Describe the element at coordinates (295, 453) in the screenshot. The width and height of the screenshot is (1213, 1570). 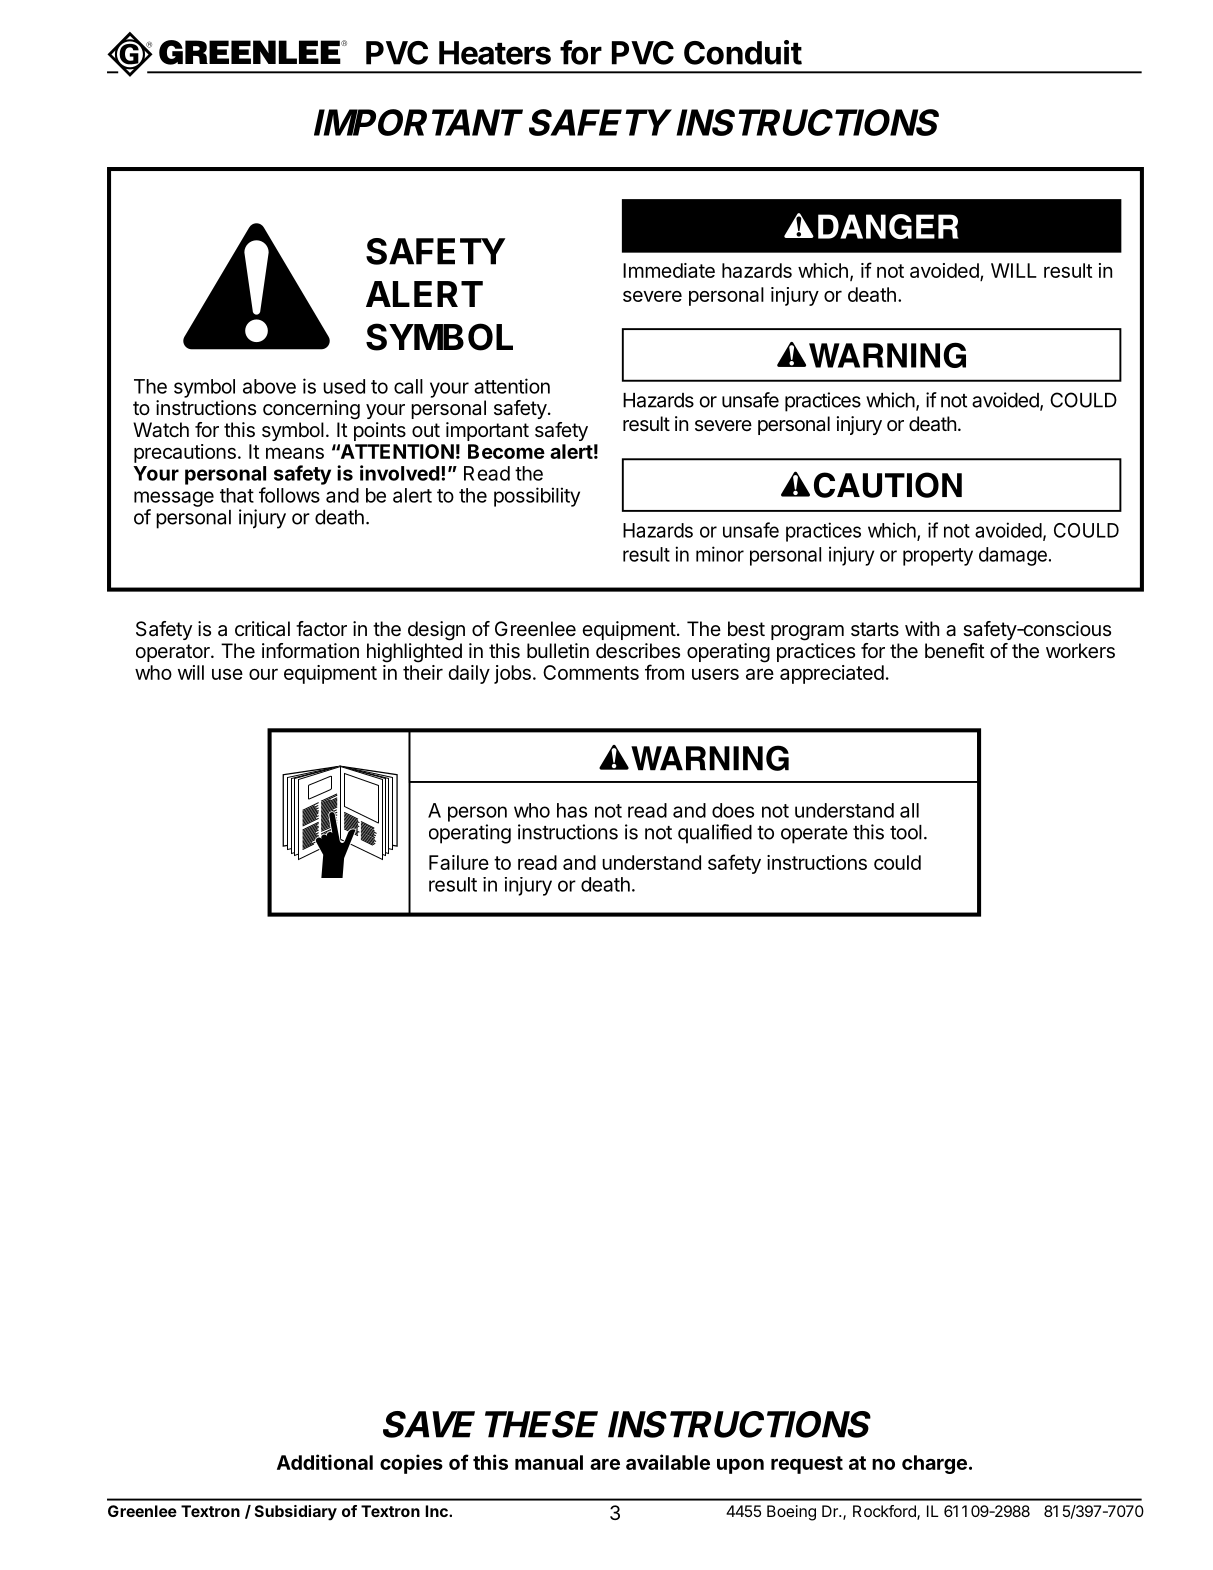
I see `means` at that location.
